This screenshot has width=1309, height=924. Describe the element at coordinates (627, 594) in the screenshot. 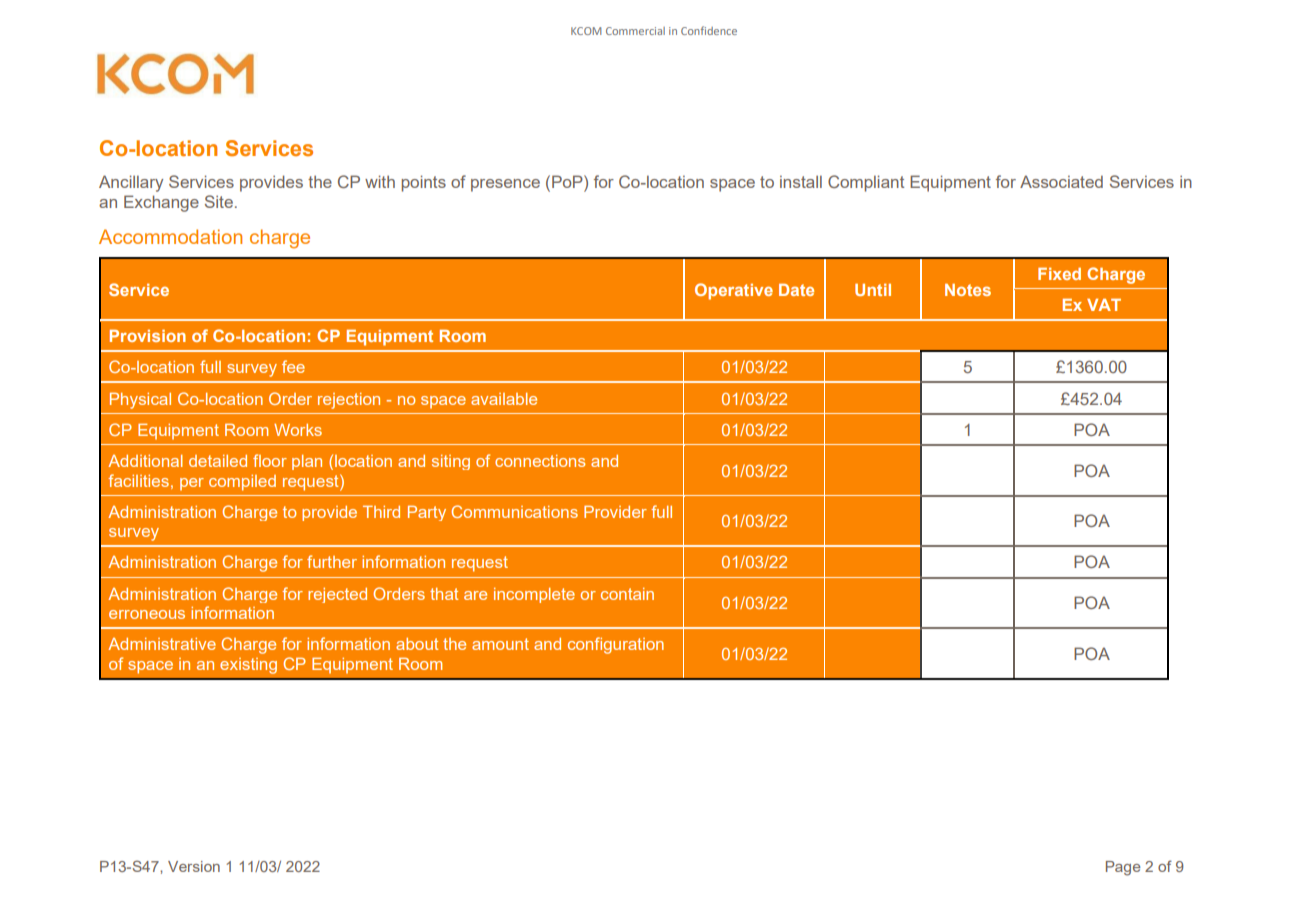

I see `contain` at that location.
